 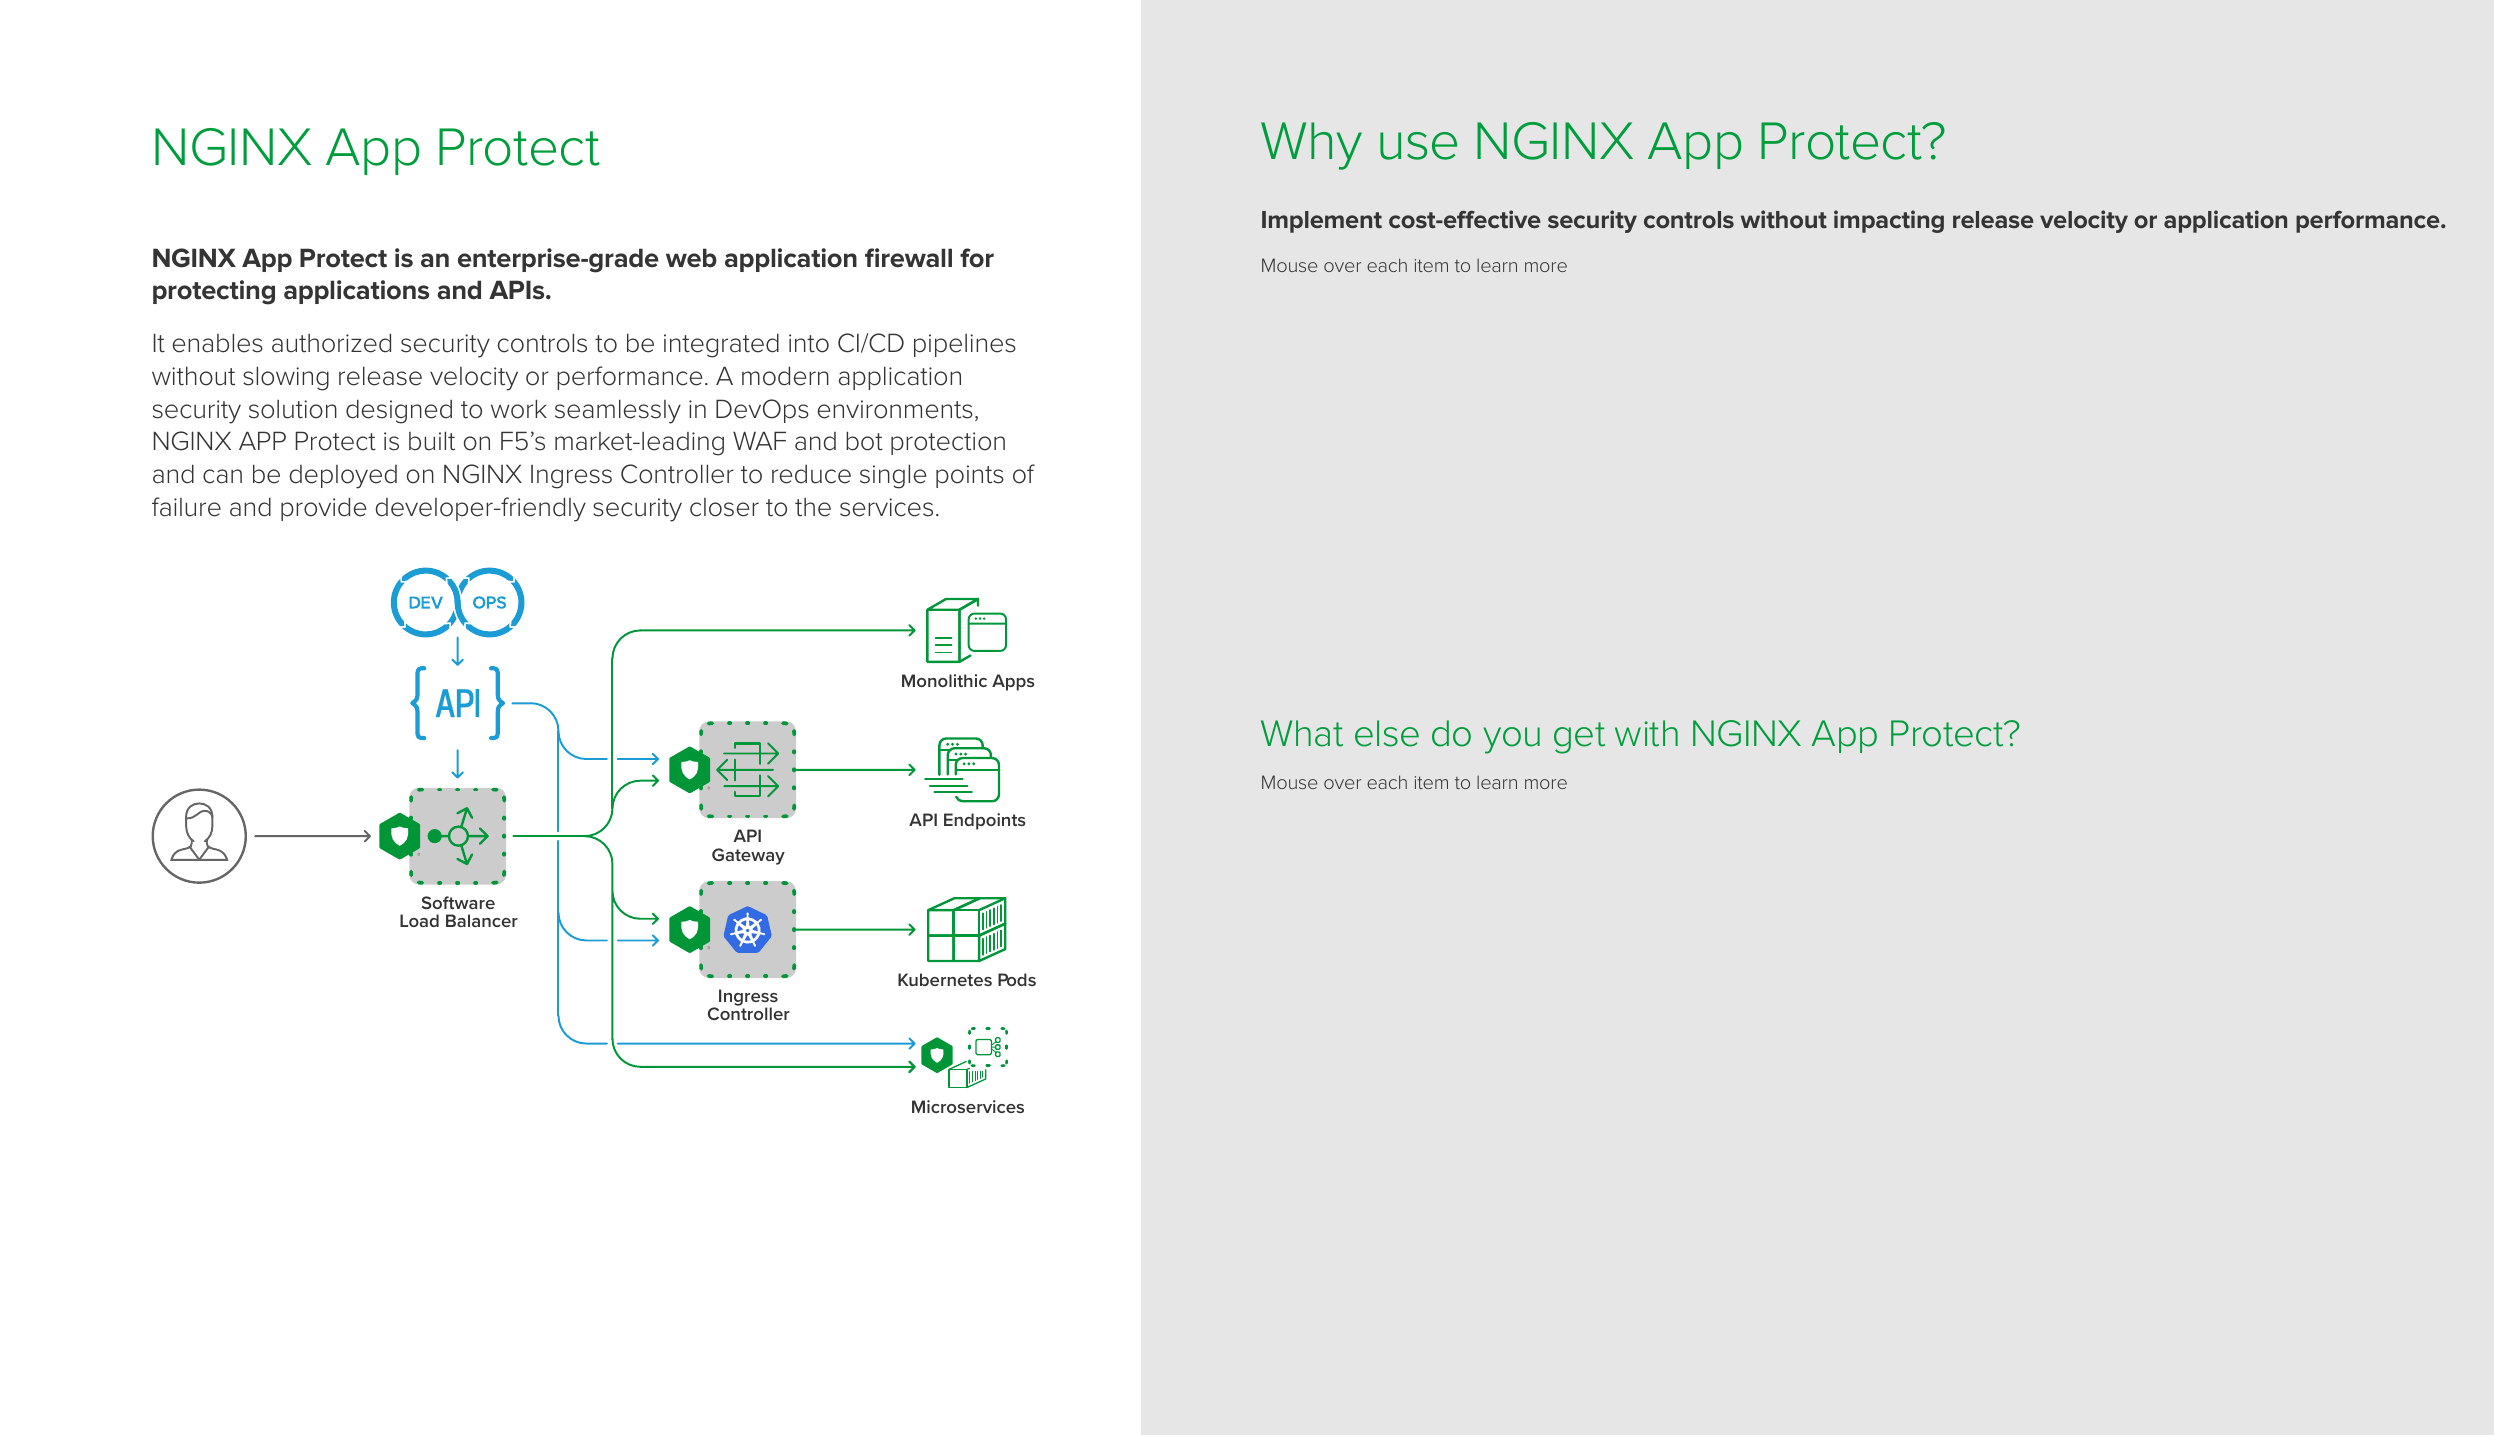 What do you see at coordinates (419, 920) in the screenshot?
I see `Load` at bounding box center [419, 920].
